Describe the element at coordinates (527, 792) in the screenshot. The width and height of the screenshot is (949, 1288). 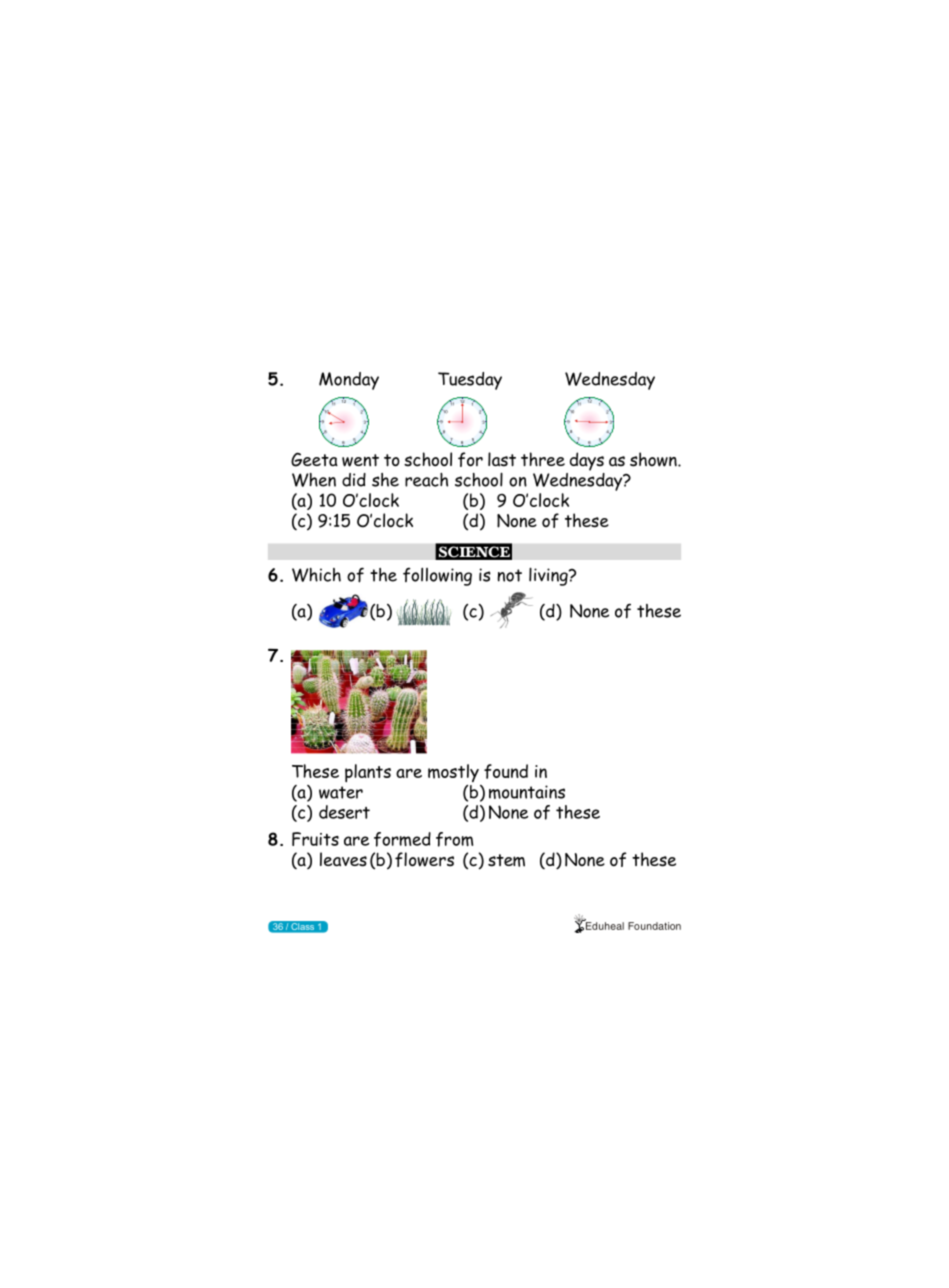
I see `mountains` at that location.
